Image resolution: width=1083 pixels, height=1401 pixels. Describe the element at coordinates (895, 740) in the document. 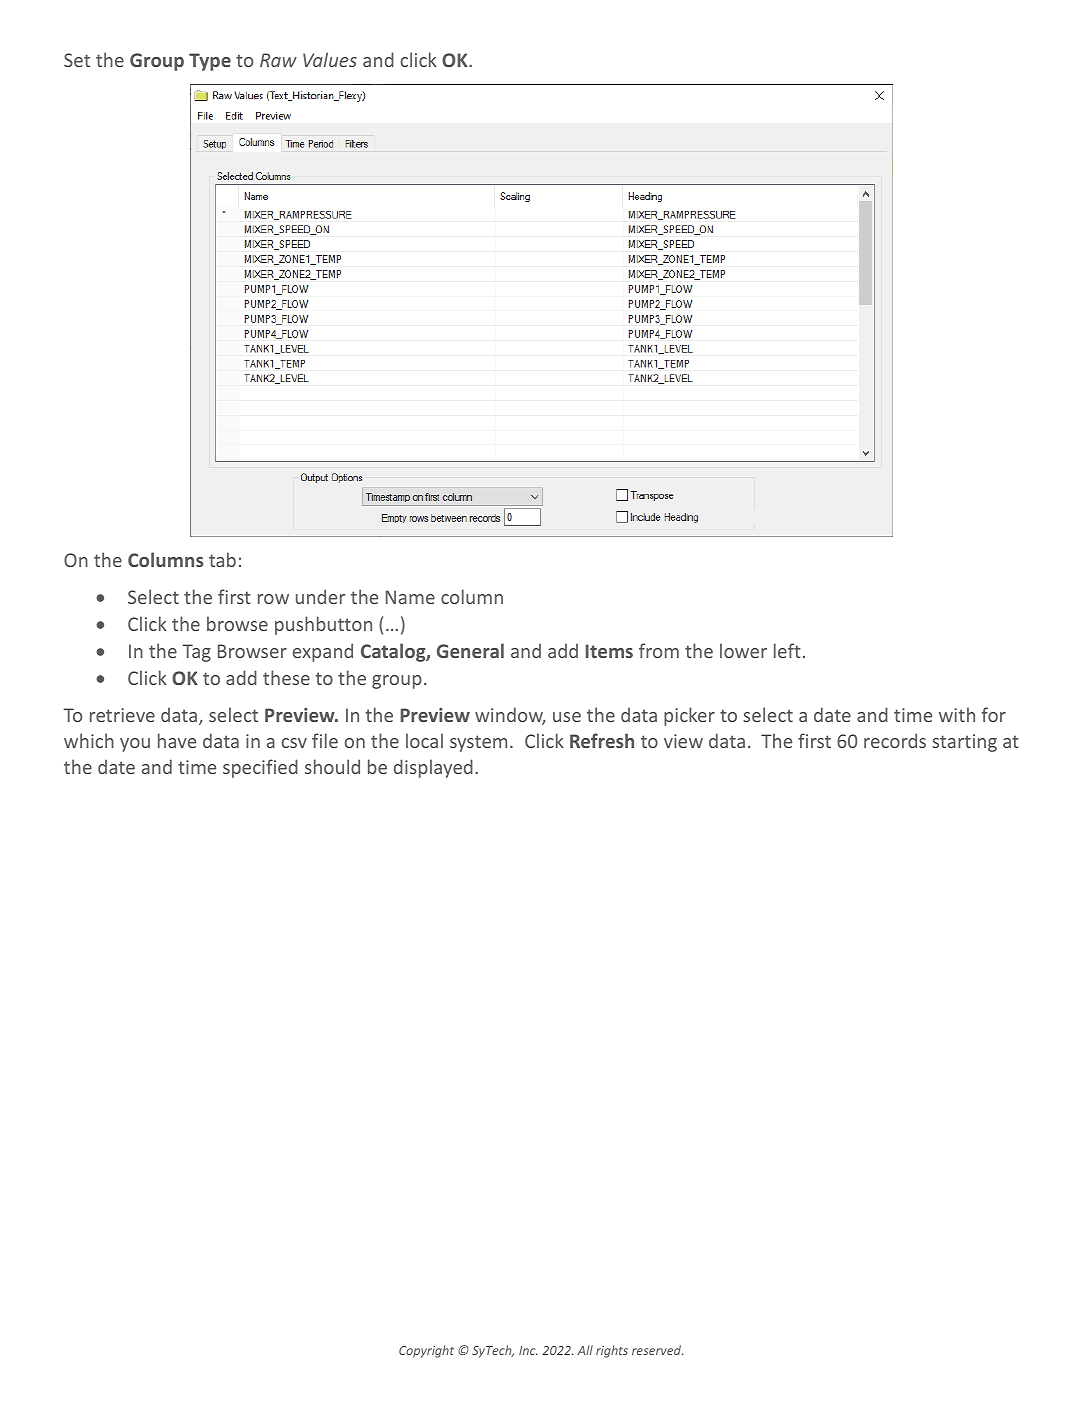

I see `records` at that location.
